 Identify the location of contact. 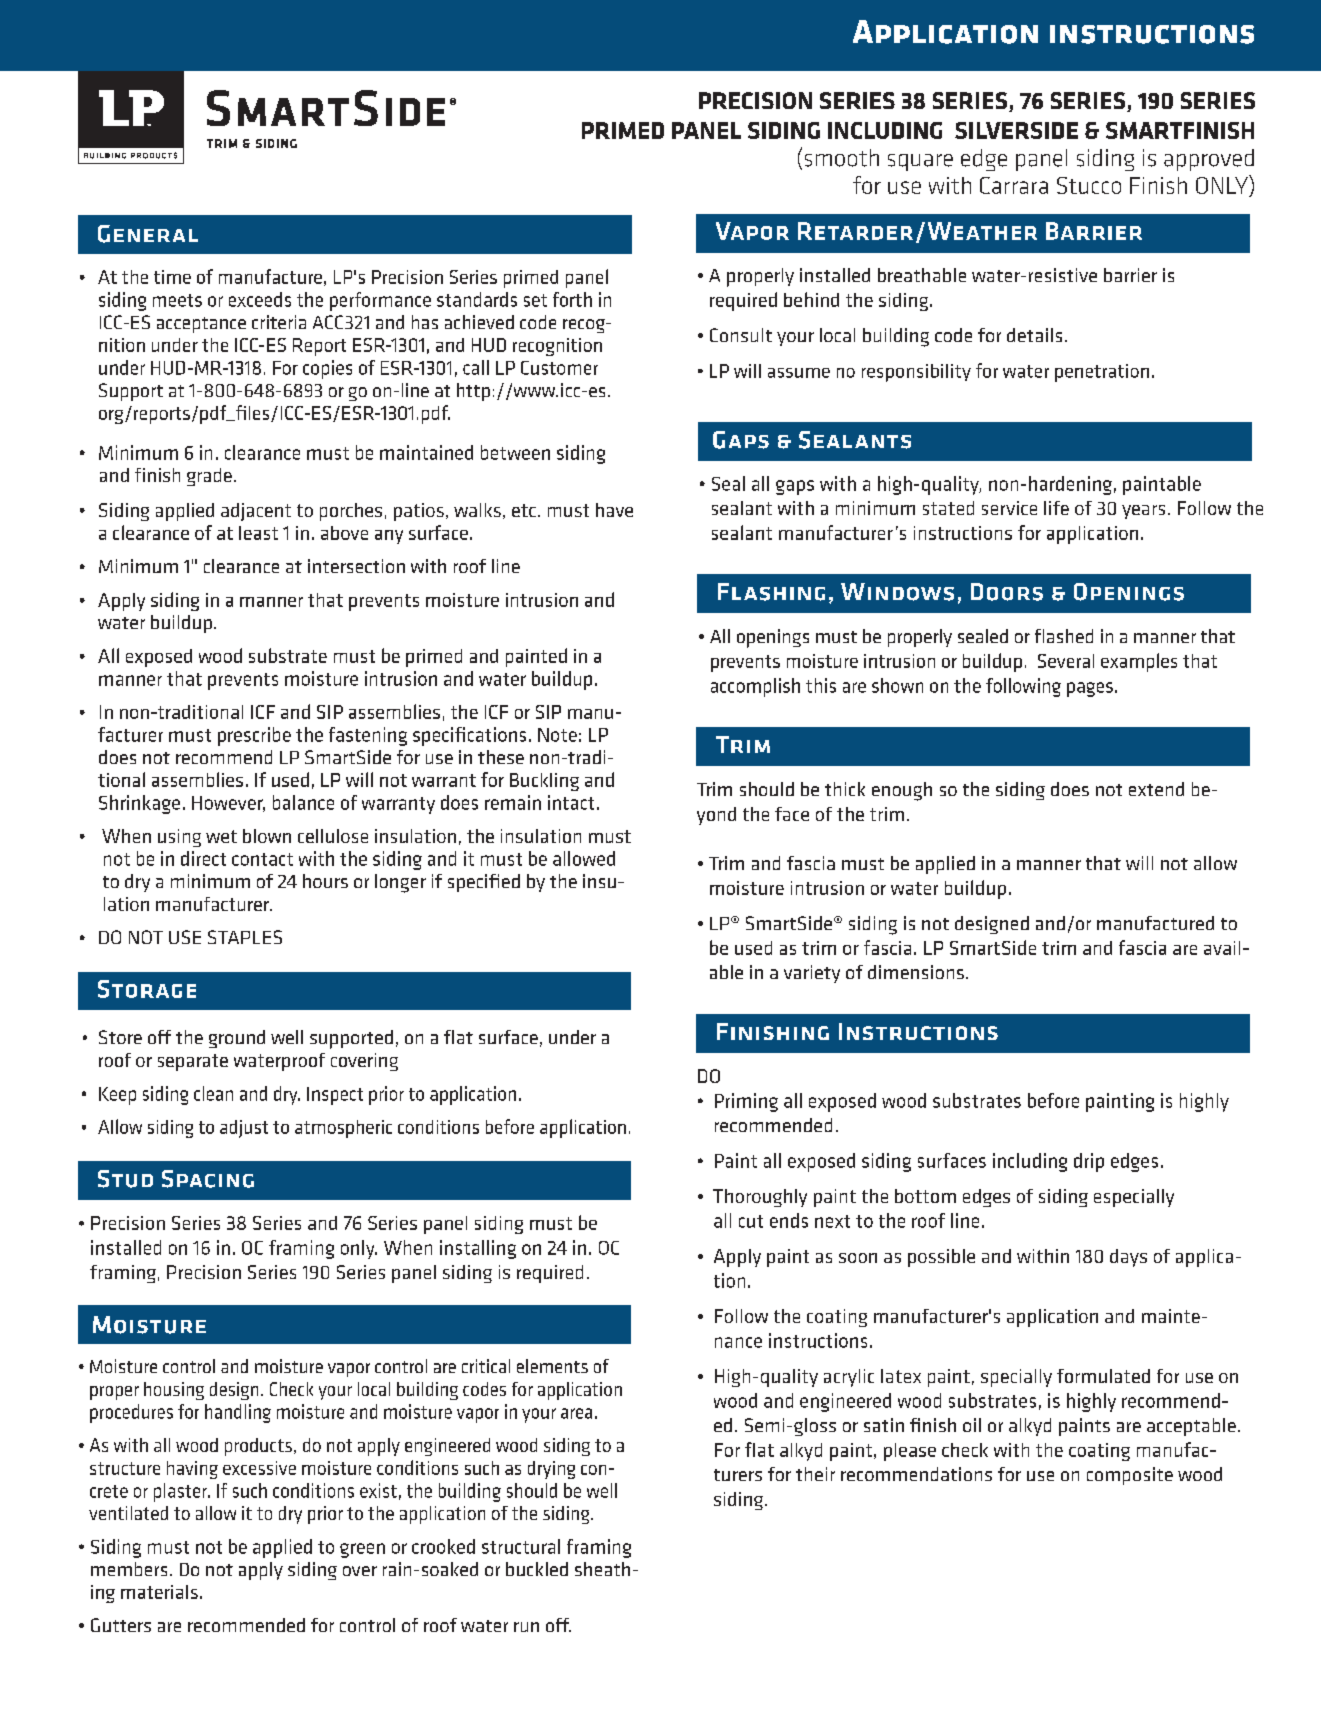
(262, 859).
